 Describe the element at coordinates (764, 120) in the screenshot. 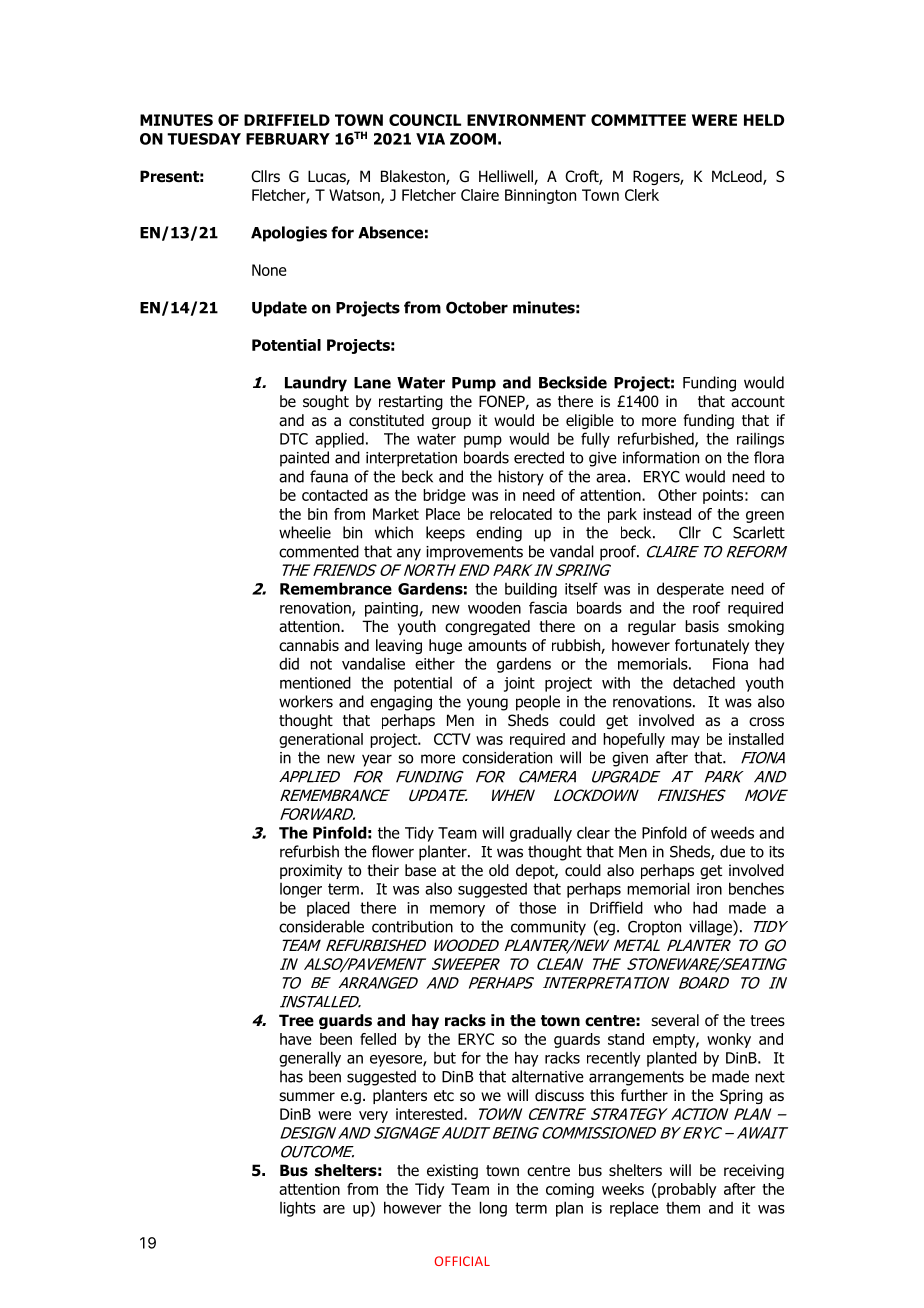

I see `HELD` at that location.
